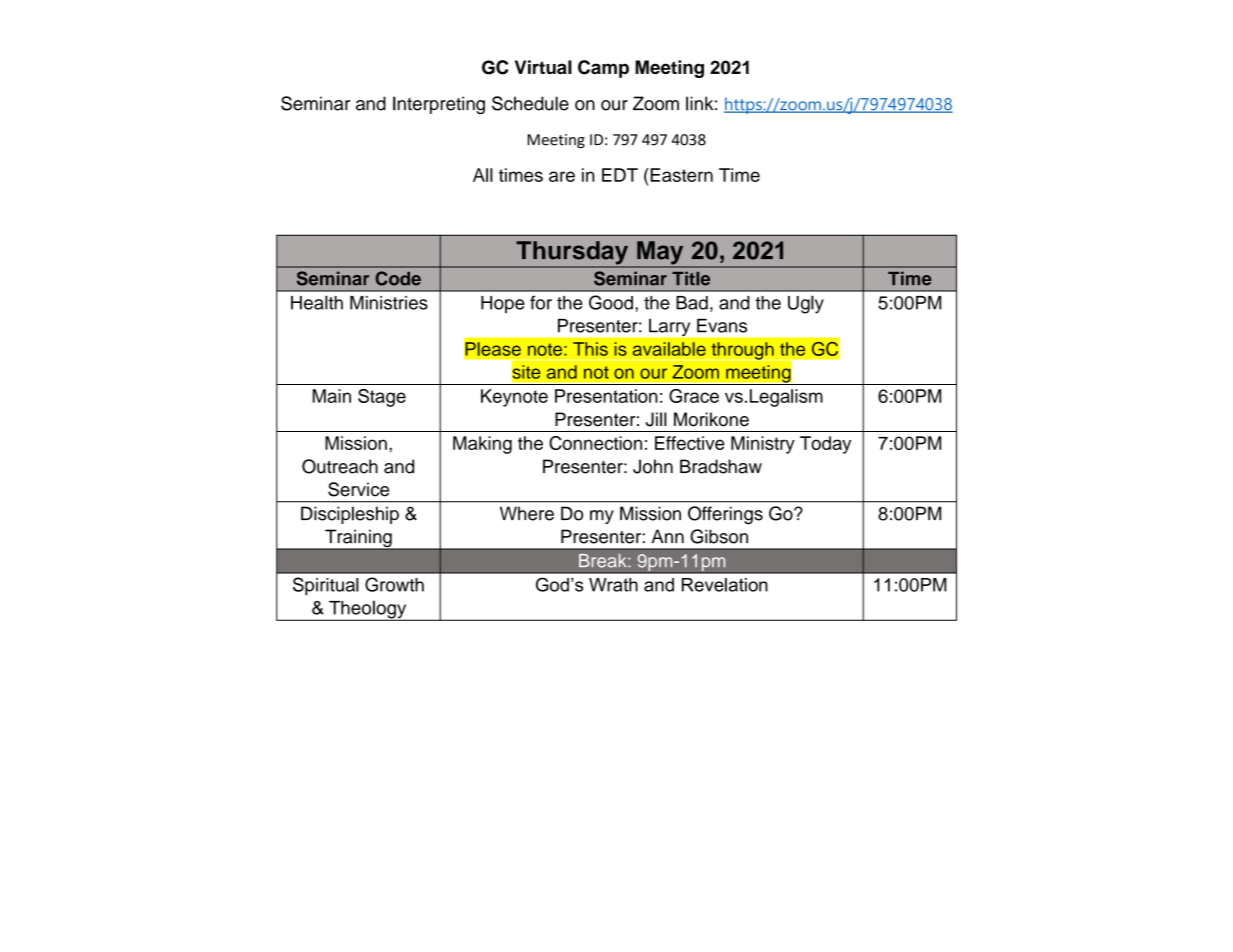 This screenshot has height=952, width=1233. What do you see at coordinates (590, 349) in the screenshot?
I see `This` at bounding box center [590, 349].
